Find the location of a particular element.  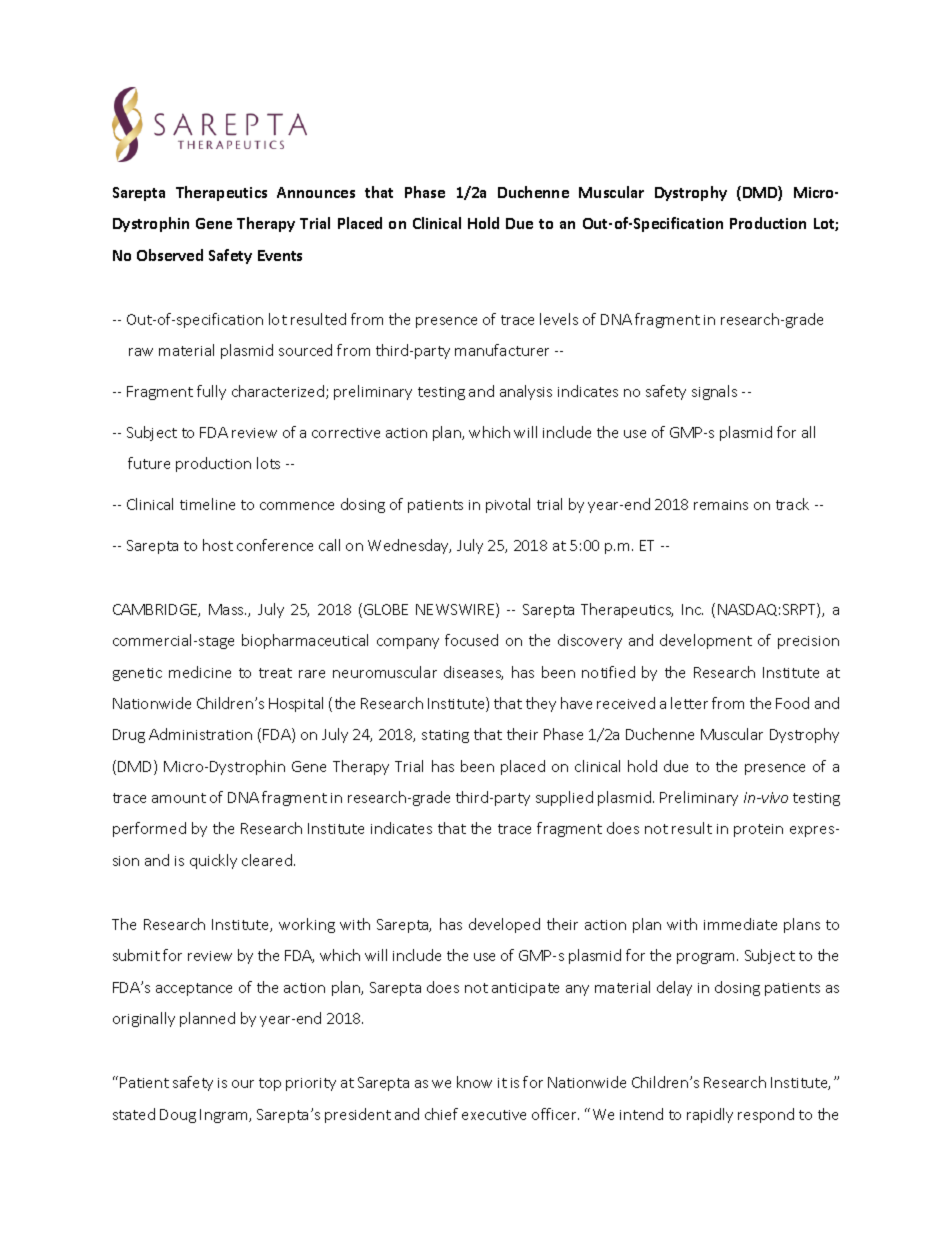

focused is located at coordinates (471, 640).
